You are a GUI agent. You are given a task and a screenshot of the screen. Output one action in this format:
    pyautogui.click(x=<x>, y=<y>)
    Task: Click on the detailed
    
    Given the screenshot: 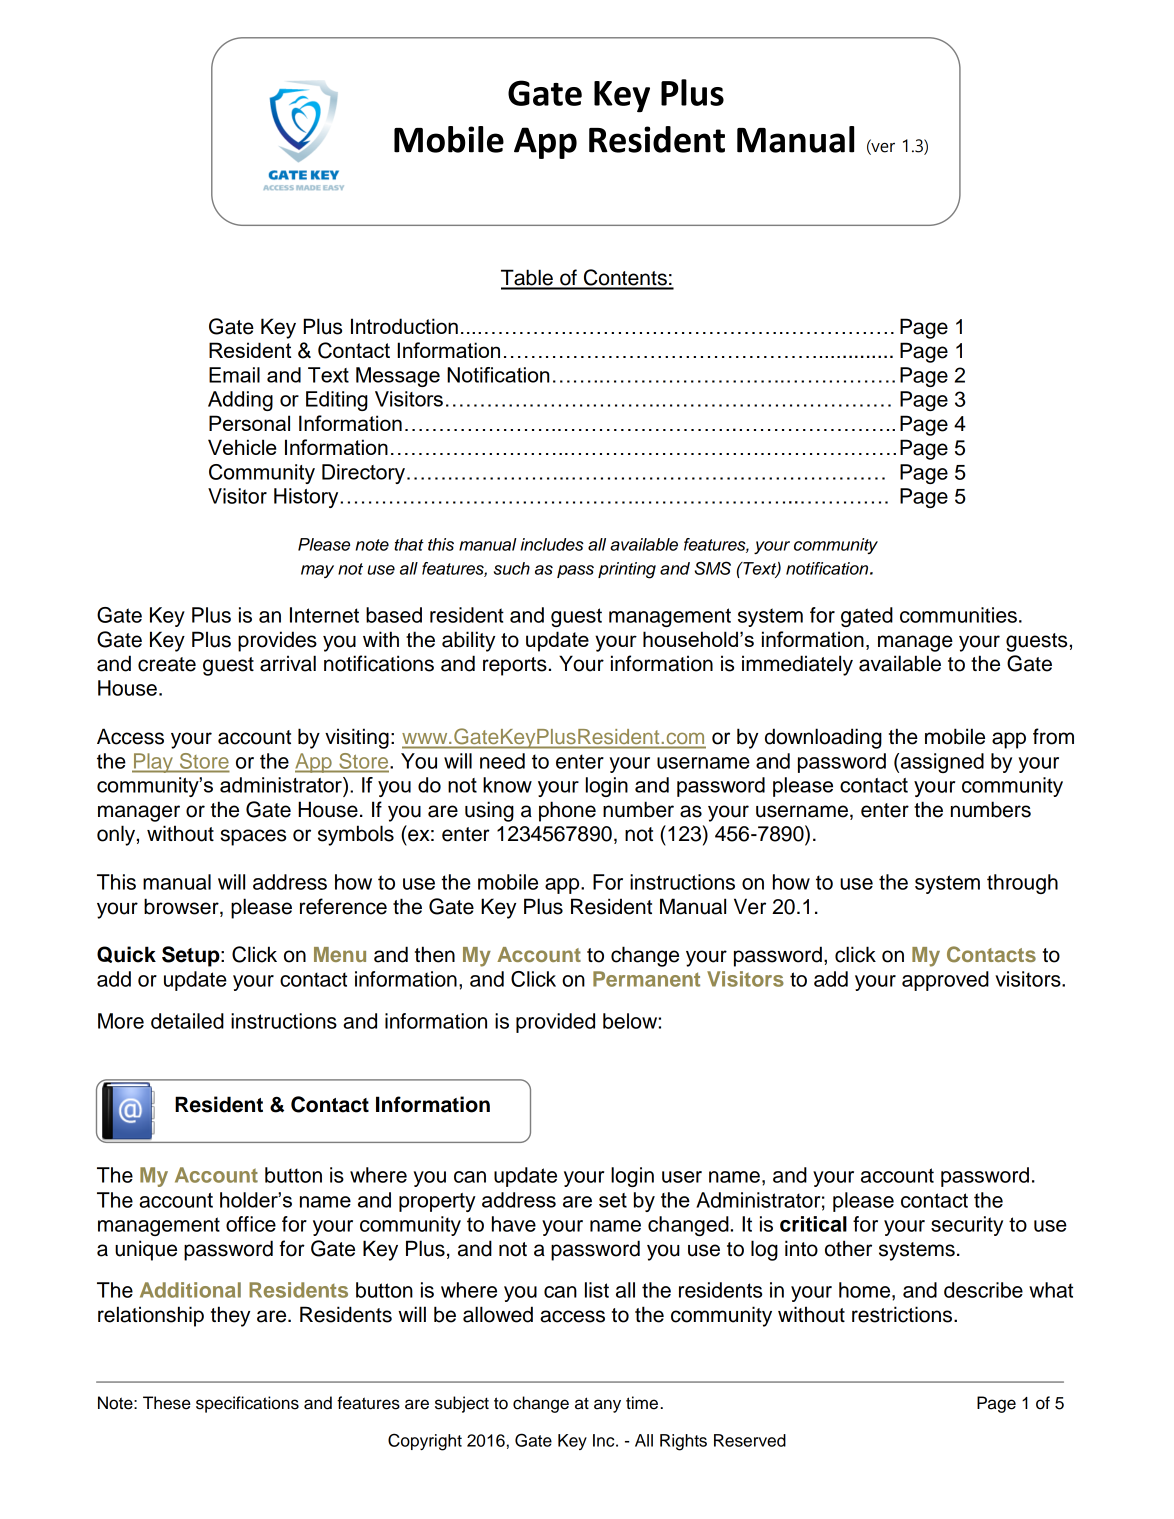 What is the action you would take?
    pyautogui.click(x=187, y=1021)
